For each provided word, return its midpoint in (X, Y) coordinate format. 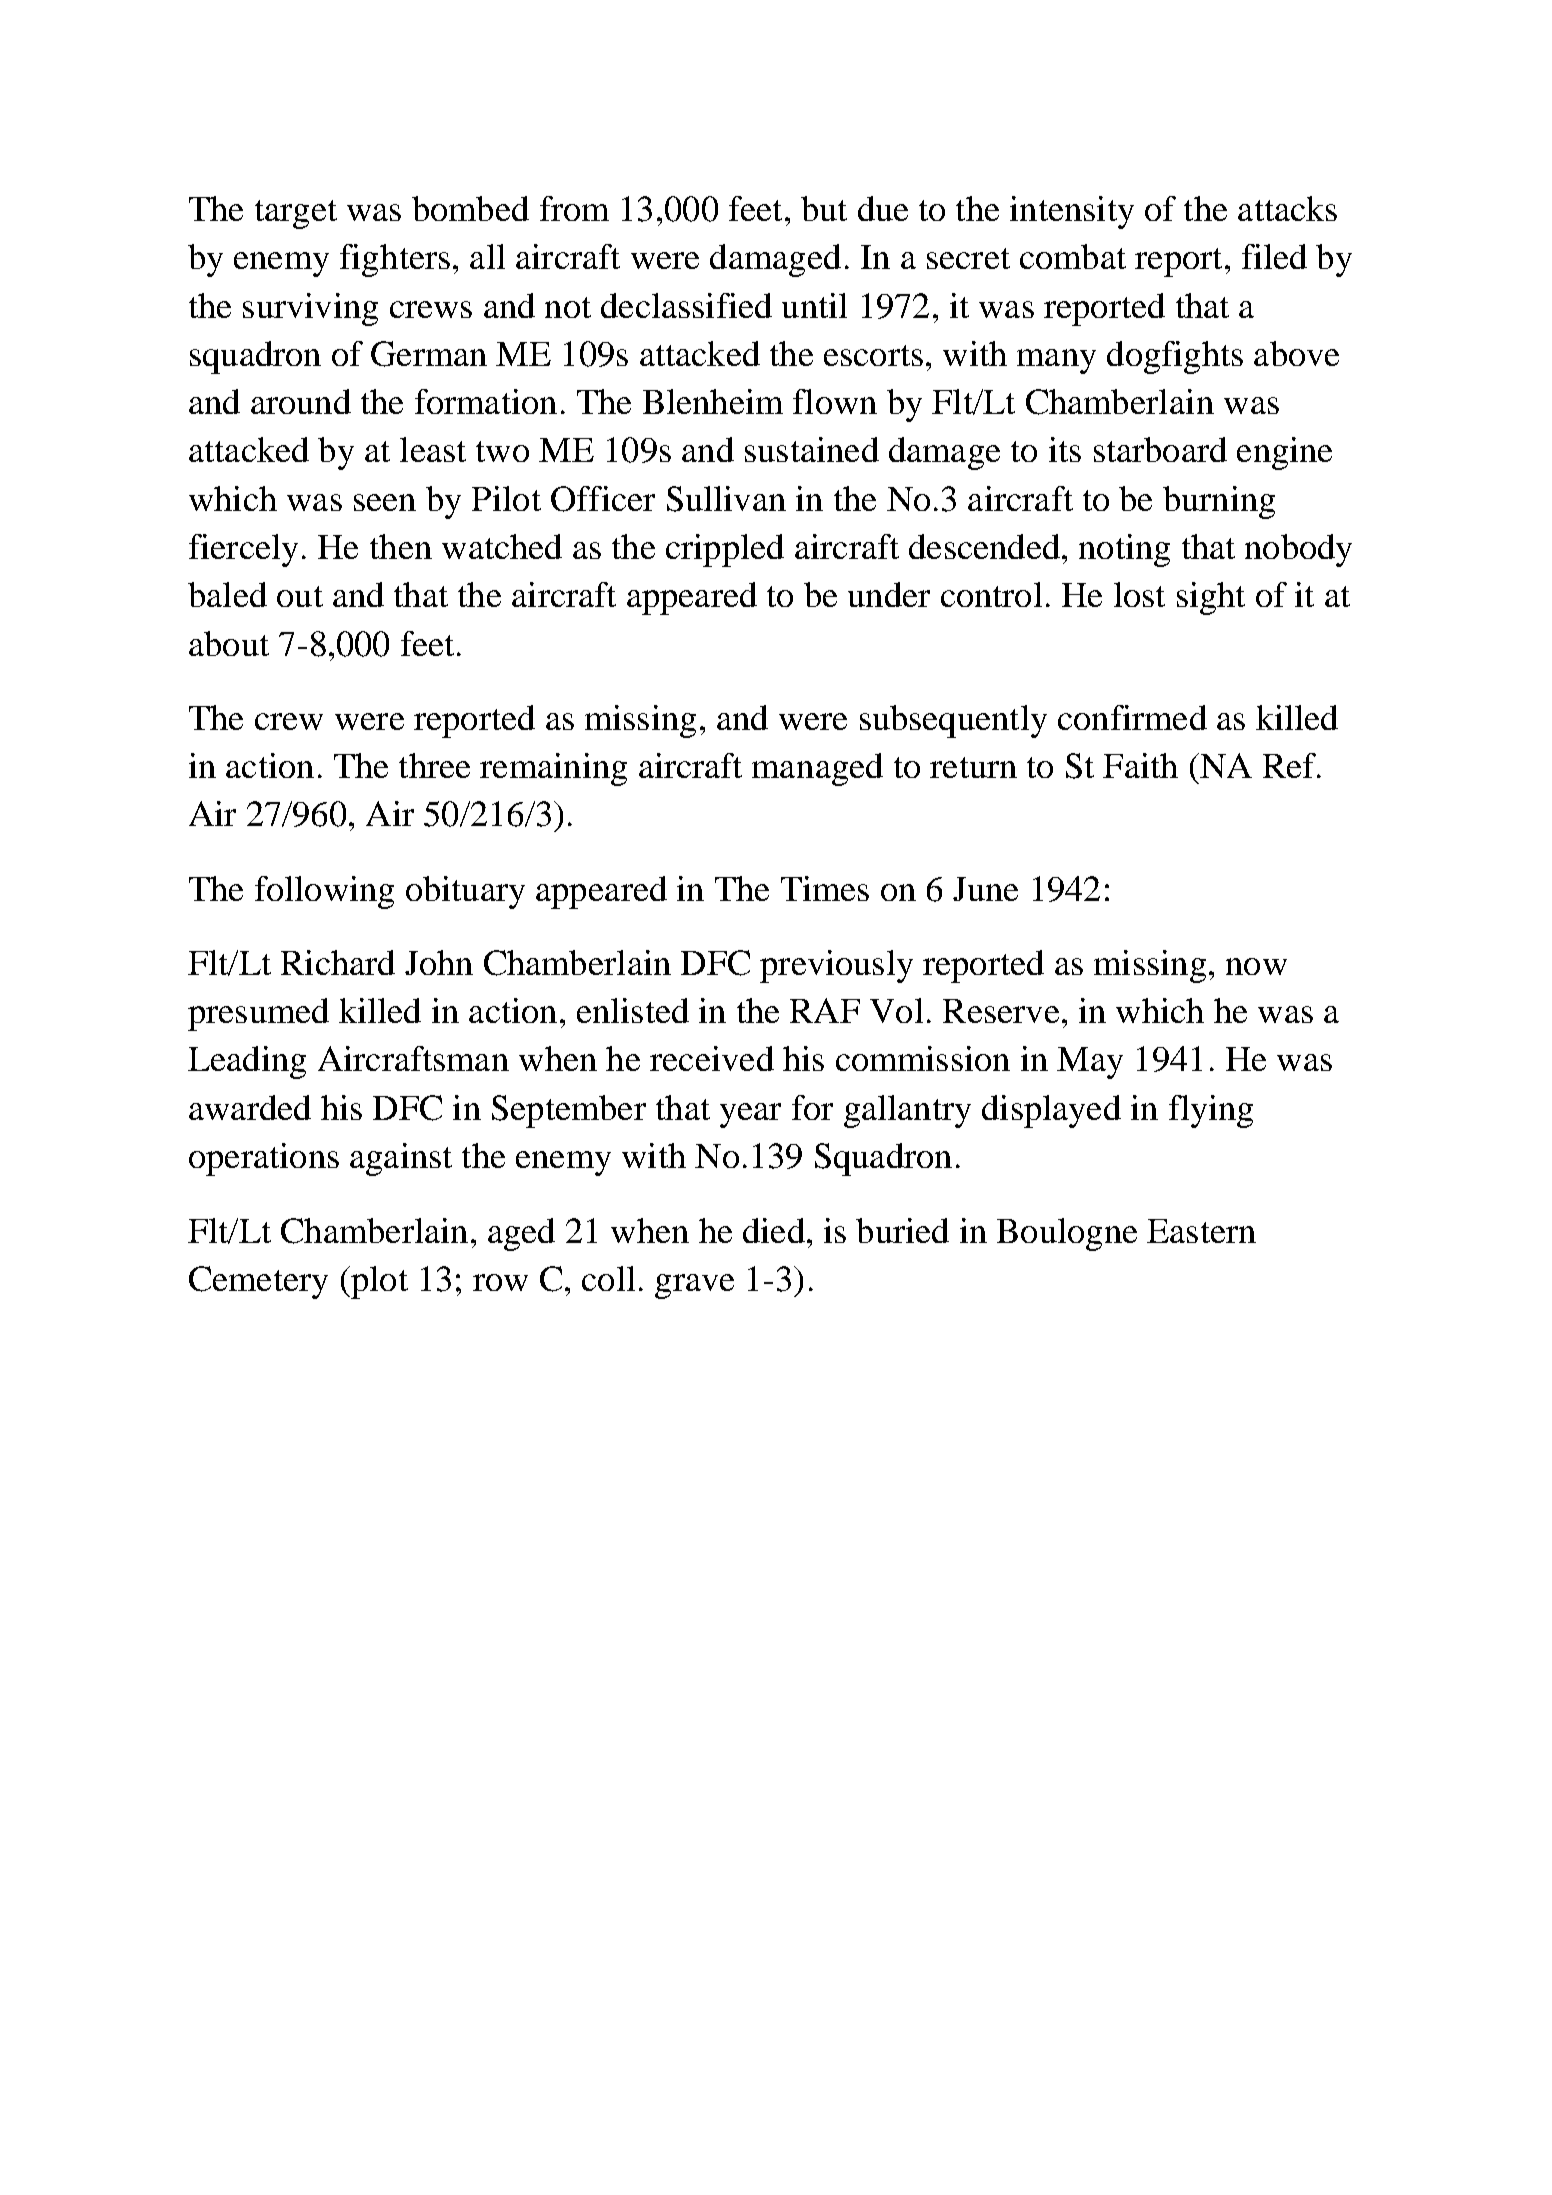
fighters (395, 260)
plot (378, 1282)
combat (1073, 256)
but (824, 208)
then (401, 546)
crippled (725, 550)
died (774, 1230)
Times (825, 888)
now (1256, 966)
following (324, 892)
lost (1139, 594)
